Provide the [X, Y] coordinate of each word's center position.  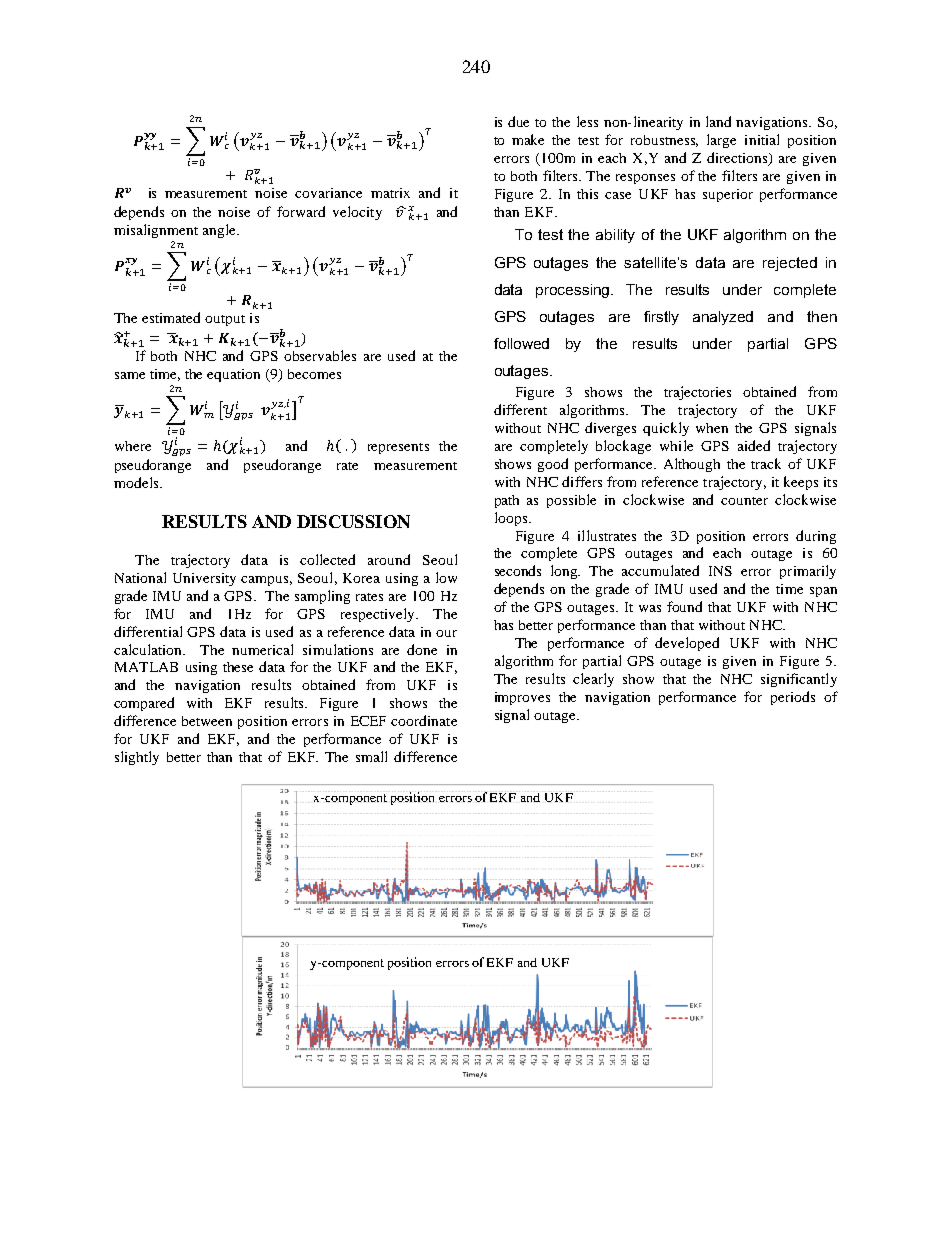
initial [762, 139]
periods [793, 698]
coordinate [424, 720]
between [207, 721]
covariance [328, 193]
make [528, 139]
